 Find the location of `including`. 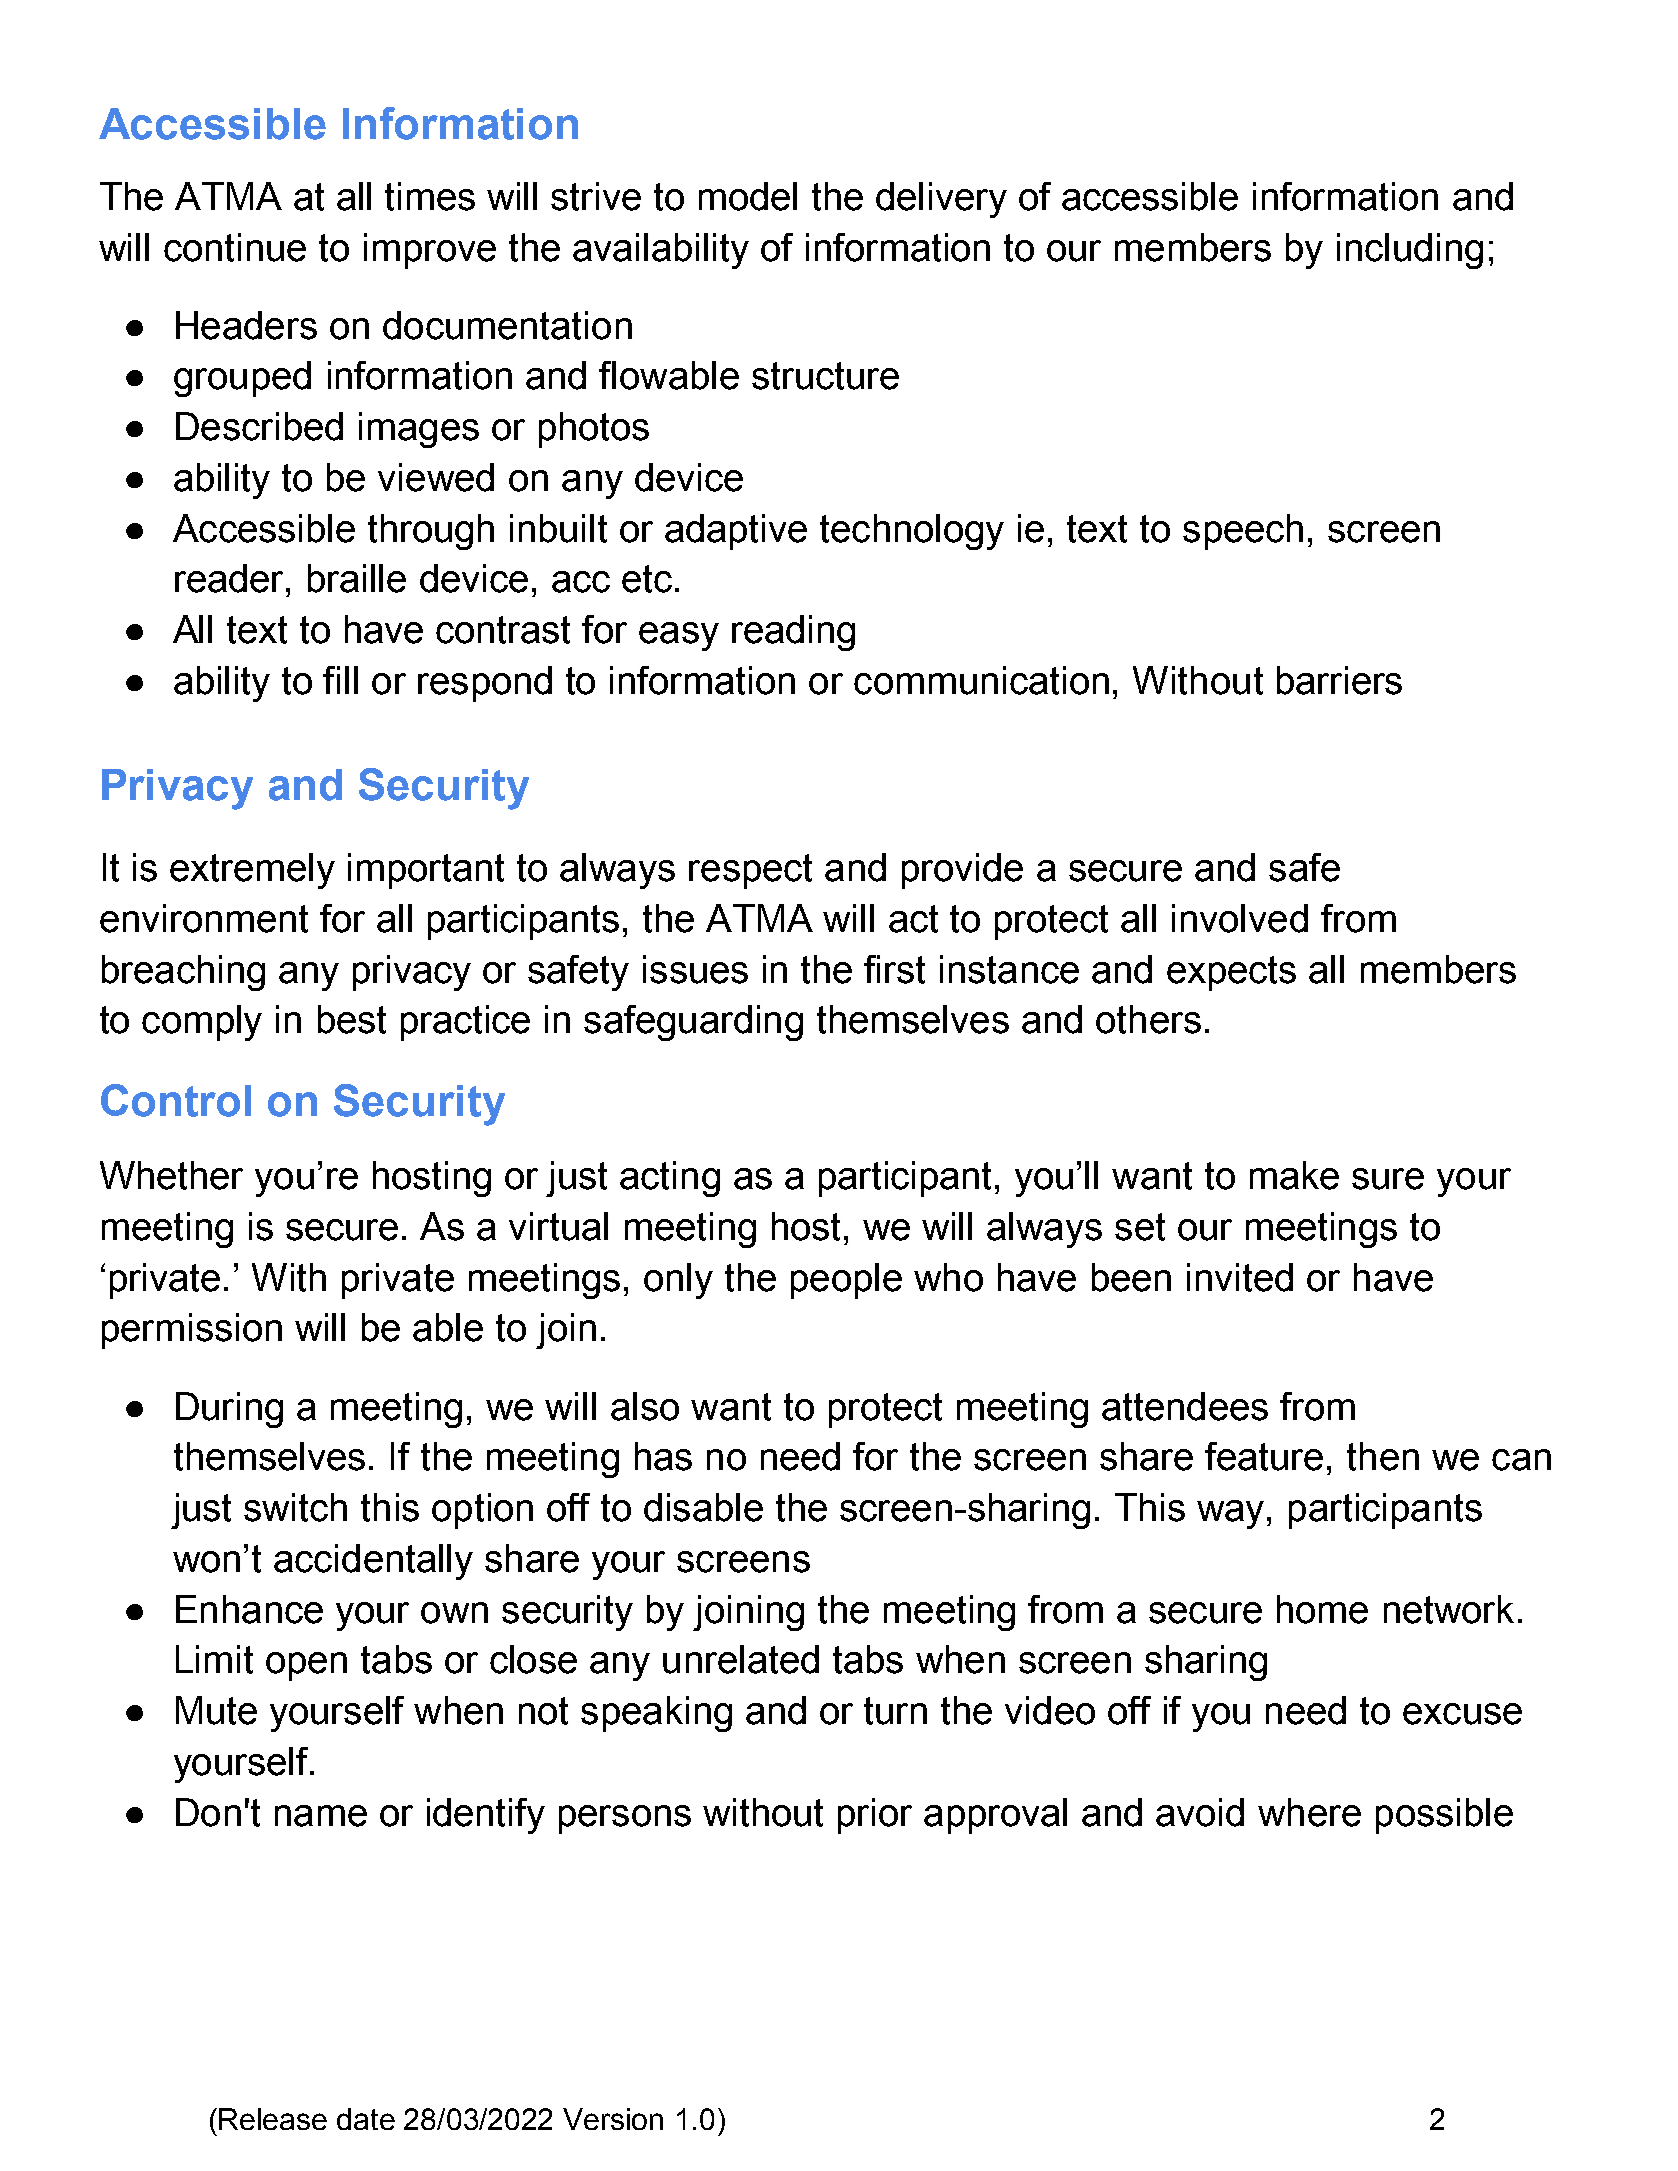

including is located at coordinates (1410, 251).
